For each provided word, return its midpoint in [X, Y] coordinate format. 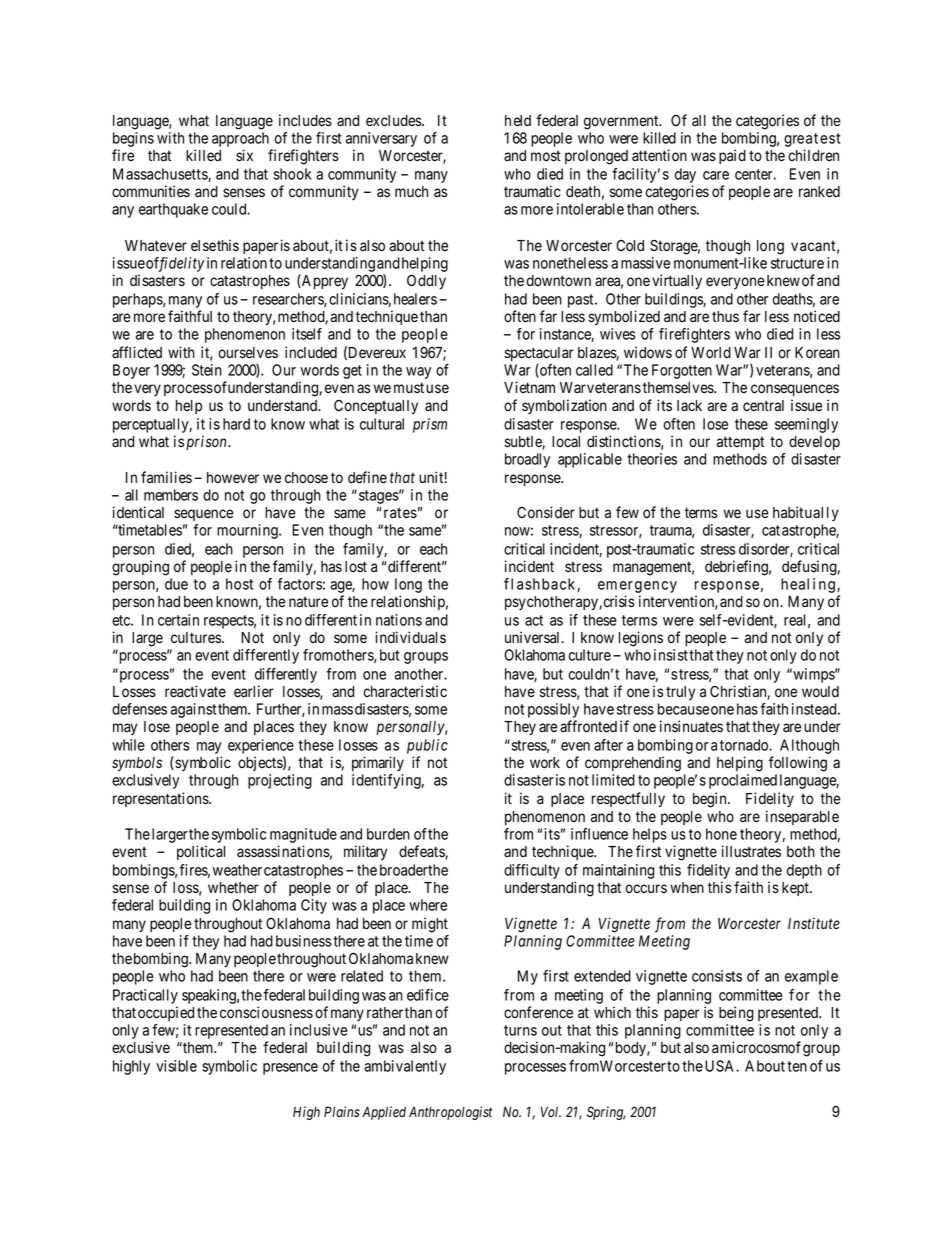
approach [240, 139]
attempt [740, 443]
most [546, 156]
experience [261, 748]
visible [176, 1066]
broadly [527, 460]
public [427, 746]
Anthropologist [450, 1113]
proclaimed [743, 781]
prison [207, 442]
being [736, 1014]
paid [732, 156]
